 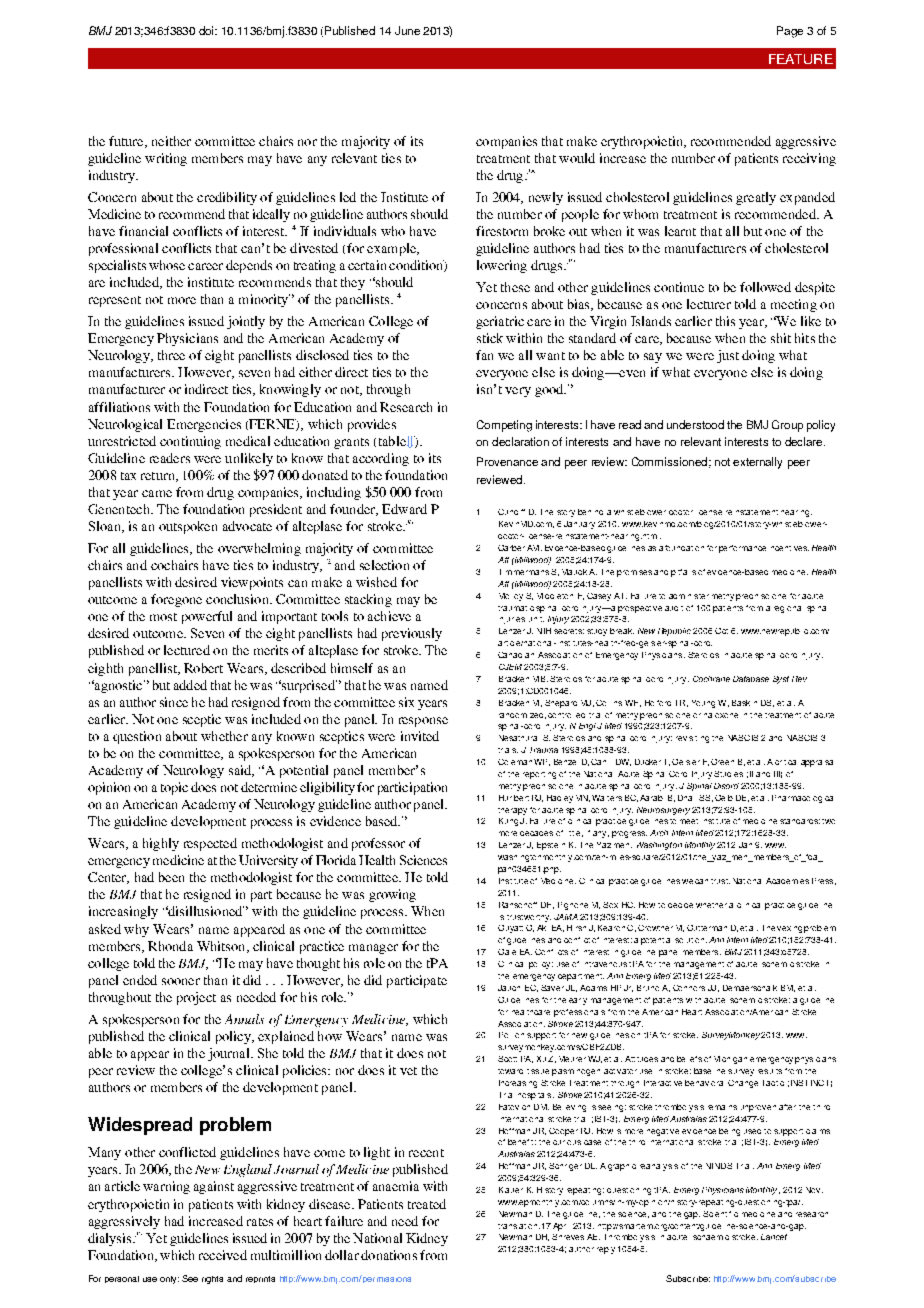 What do you see at coordinates (210, 844) in the page?
I see `respected` at bounding box center [210, 844].
